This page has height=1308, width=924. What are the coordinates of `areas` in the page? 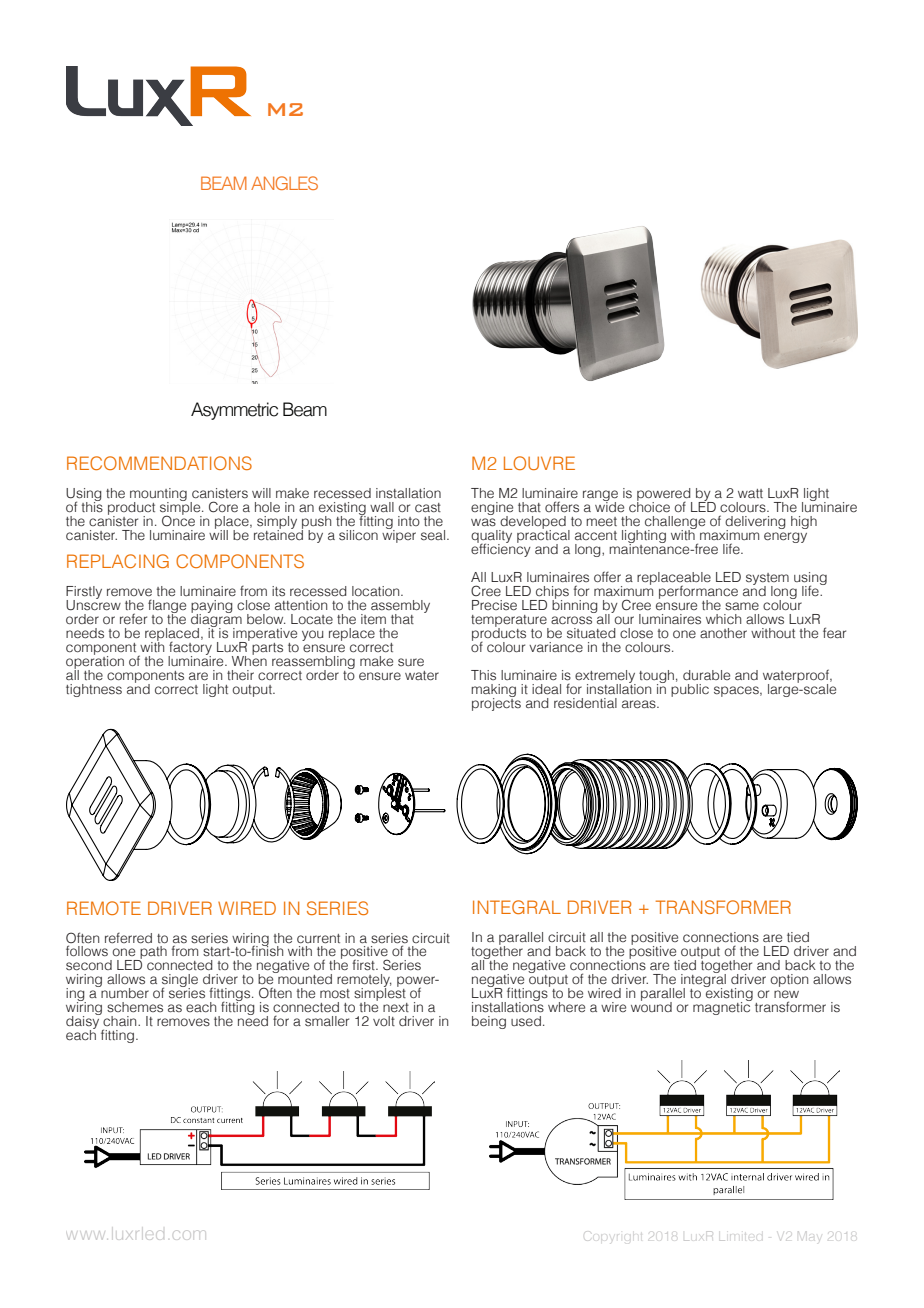 It's located at (640, 704).
